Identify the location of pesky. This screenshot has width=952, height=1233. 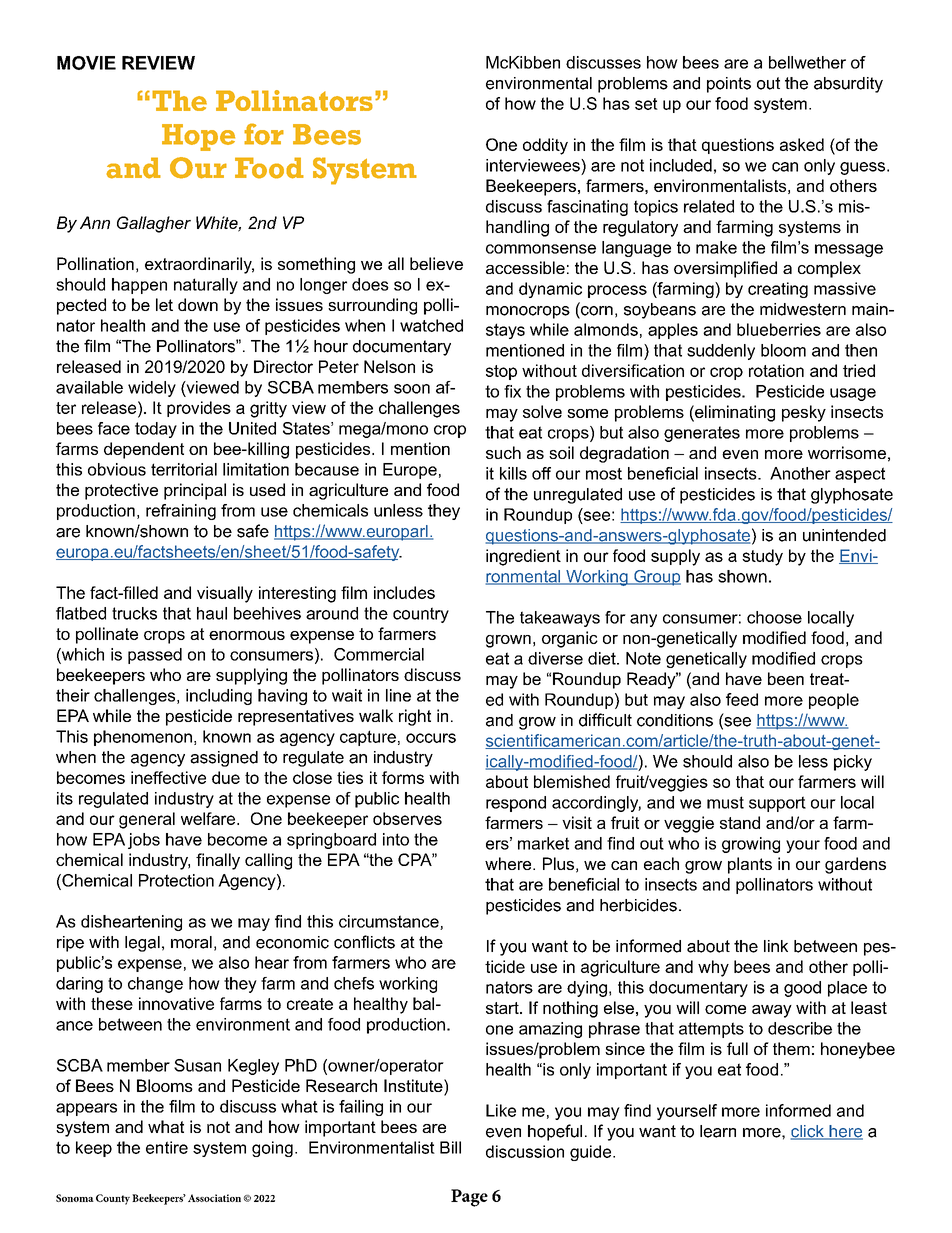
(804, 413).
